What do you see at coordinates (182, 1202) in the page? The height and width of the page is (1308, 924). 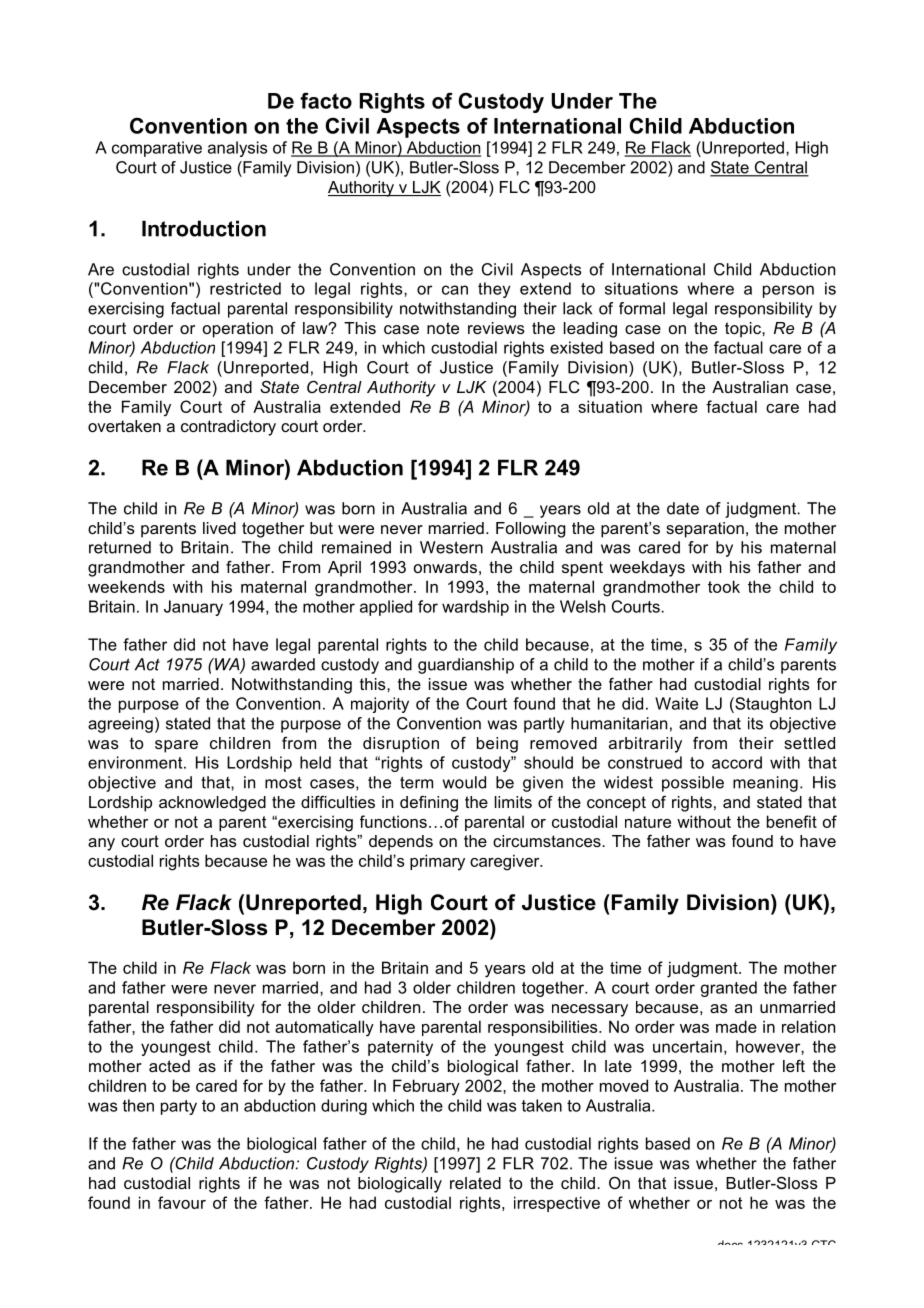 I see `favour` at bounding box center [182, 1202].
